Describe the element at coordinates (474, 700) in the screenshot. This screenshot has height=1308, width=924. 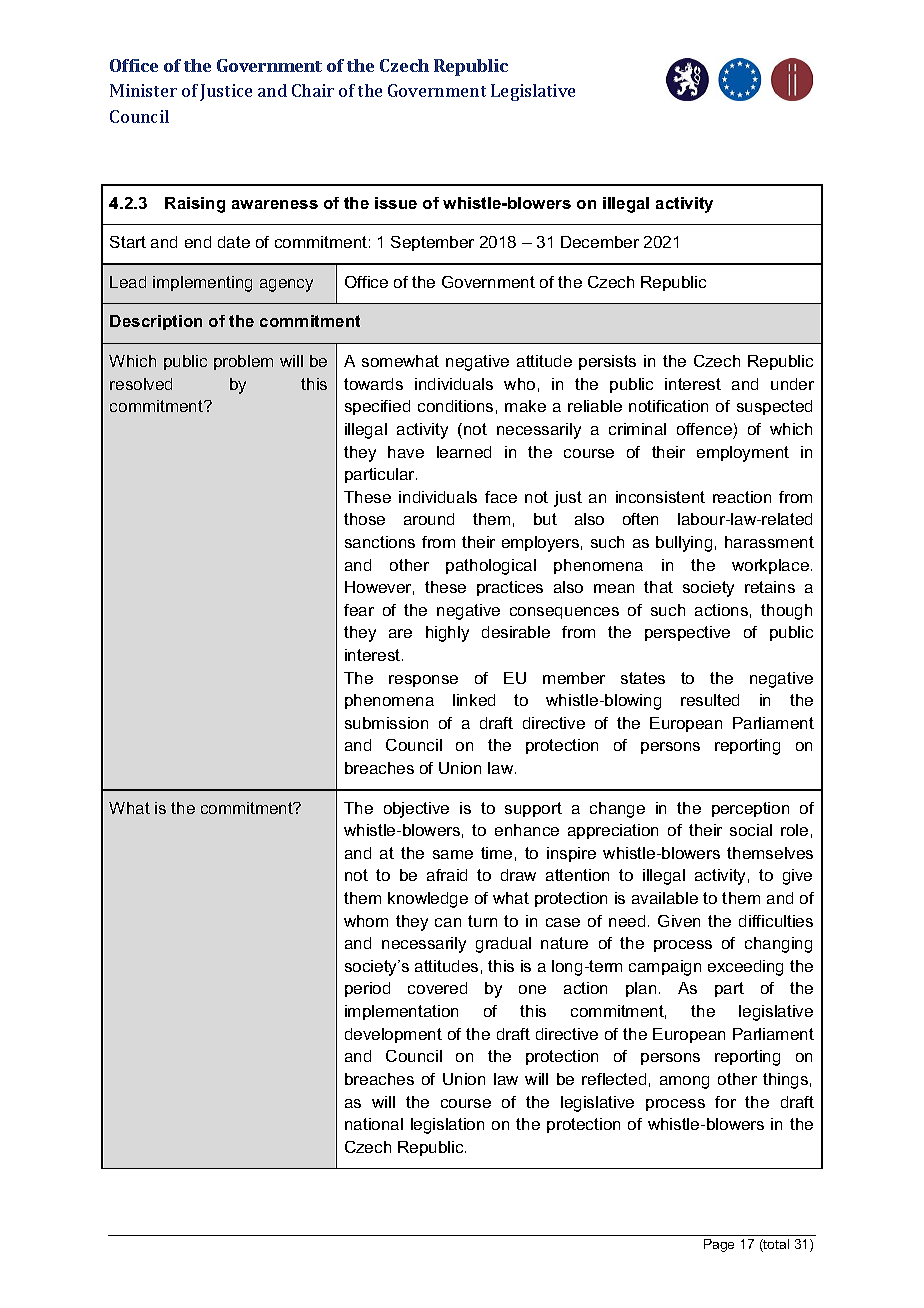
I see `linked` at that location.
